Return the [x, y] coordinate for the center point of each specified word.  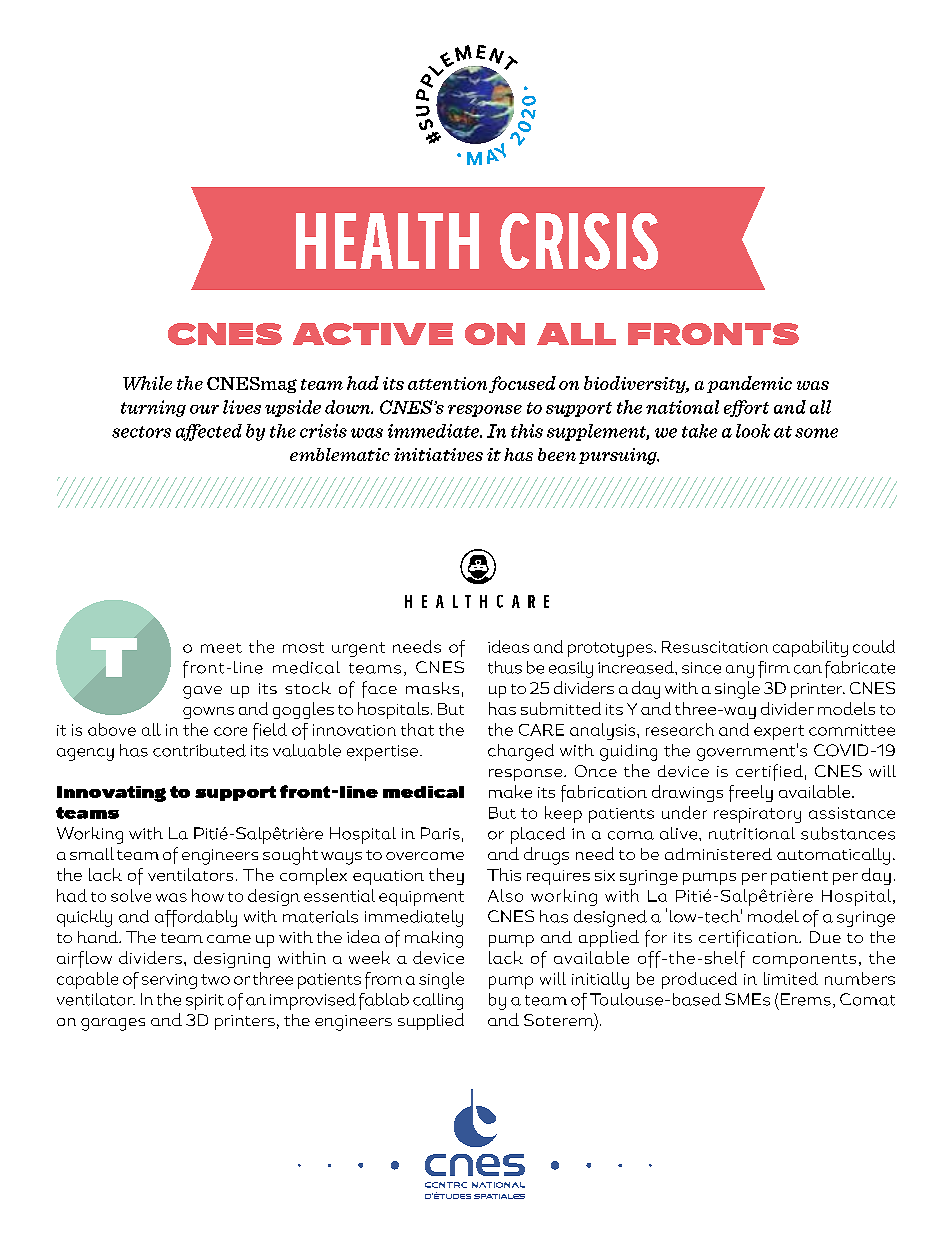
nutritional [752, 833]
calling [438, 1001]
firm [774, 669]
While [147, 383]
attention [447, 383]
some [816, 433]
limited [791, 978]
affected [209, 432]
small [92, 853]
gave [202, 692]
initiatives [438, 454]
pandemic [749, 384]
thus [505, 667]
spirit [205, 1002]
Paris [440, 833]
